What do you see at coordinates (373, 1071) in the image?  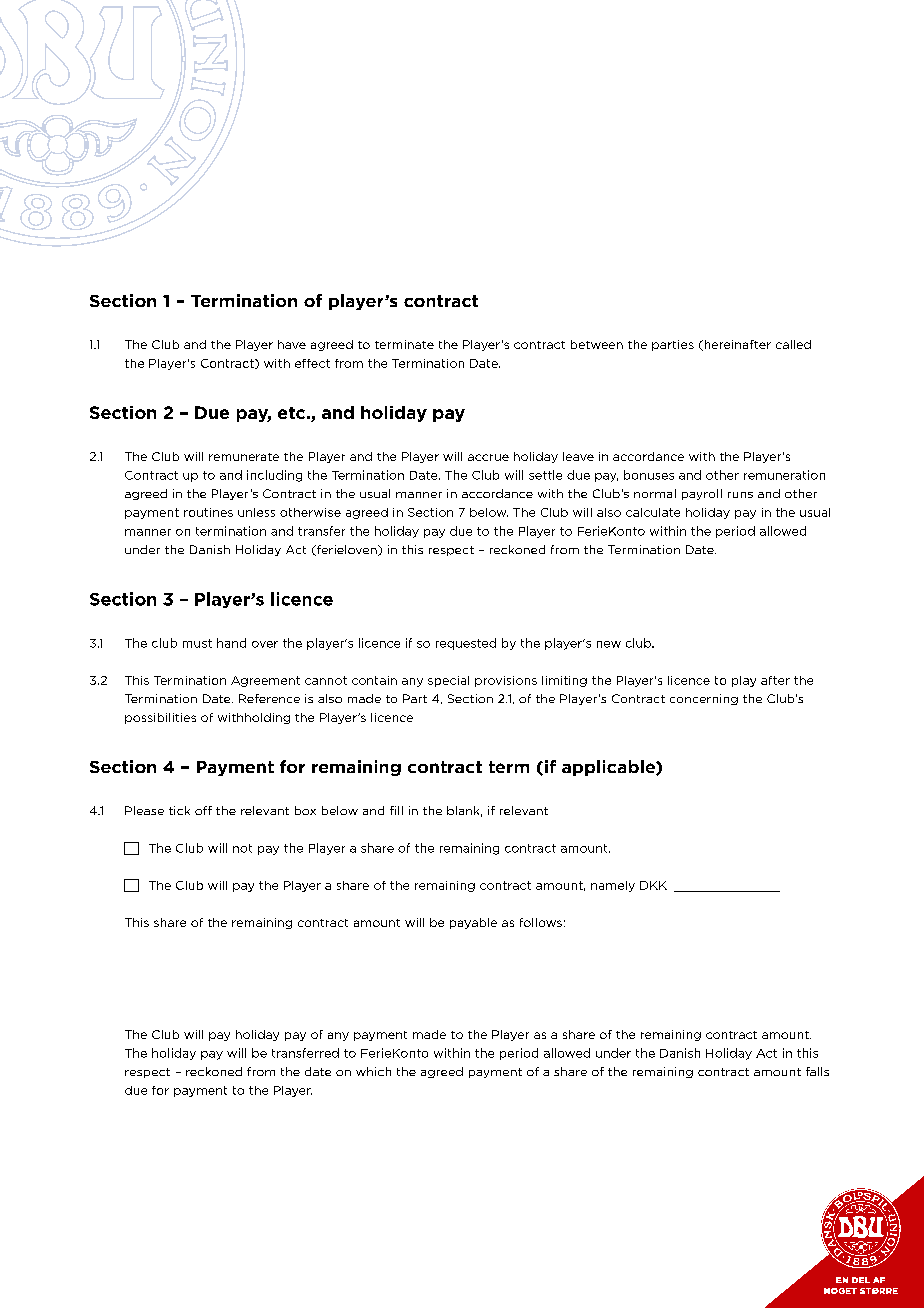 I see `which` at bounding box center [373, 1071].
